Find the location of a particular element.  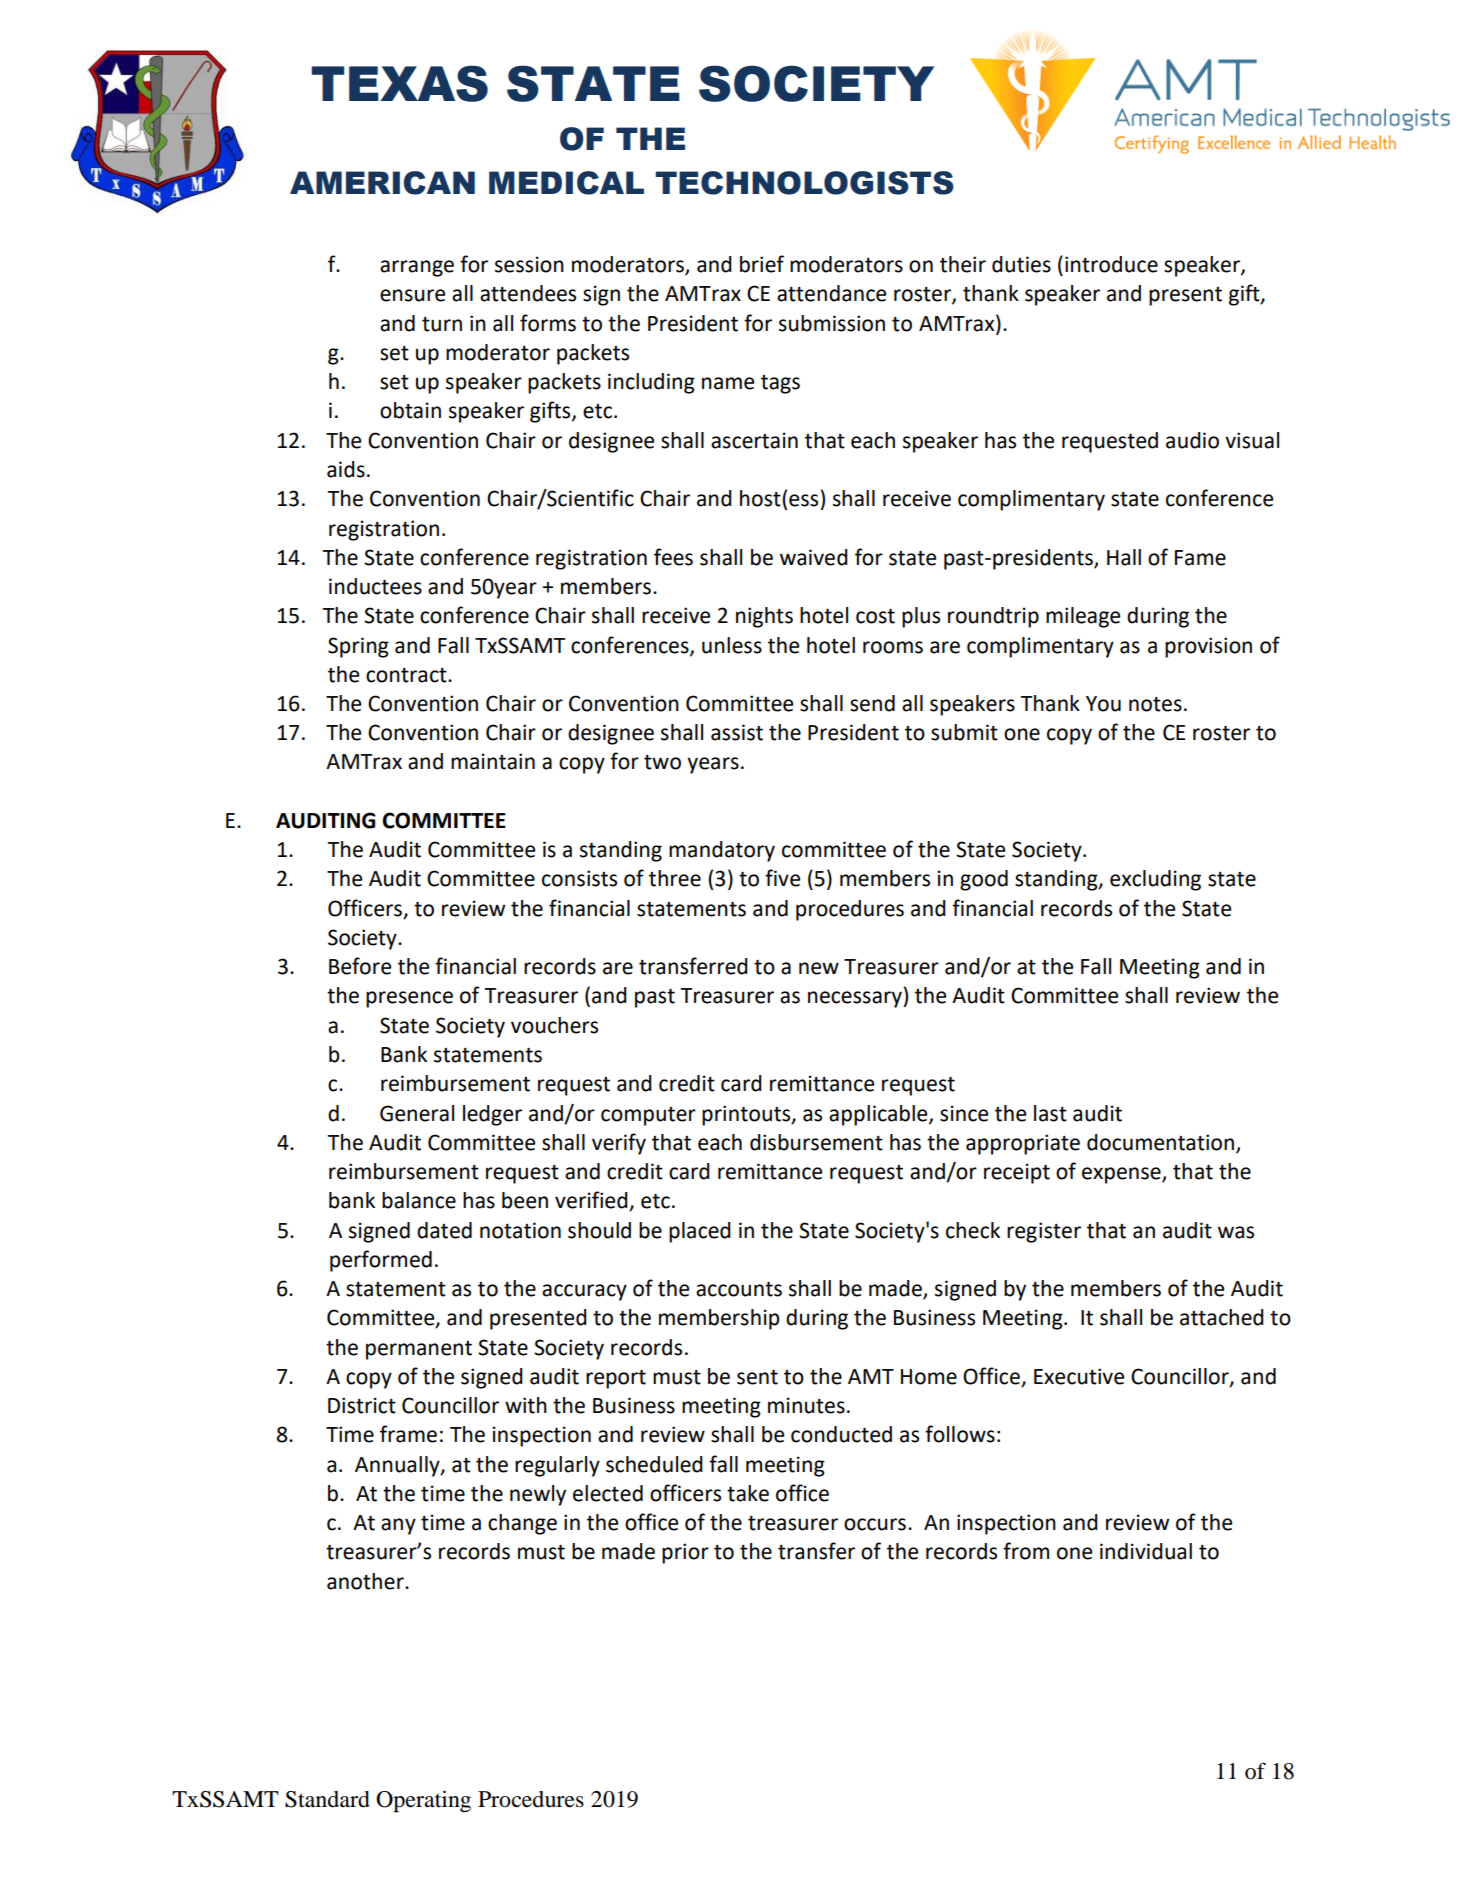

dated is located at coordinates (444, 1230).
